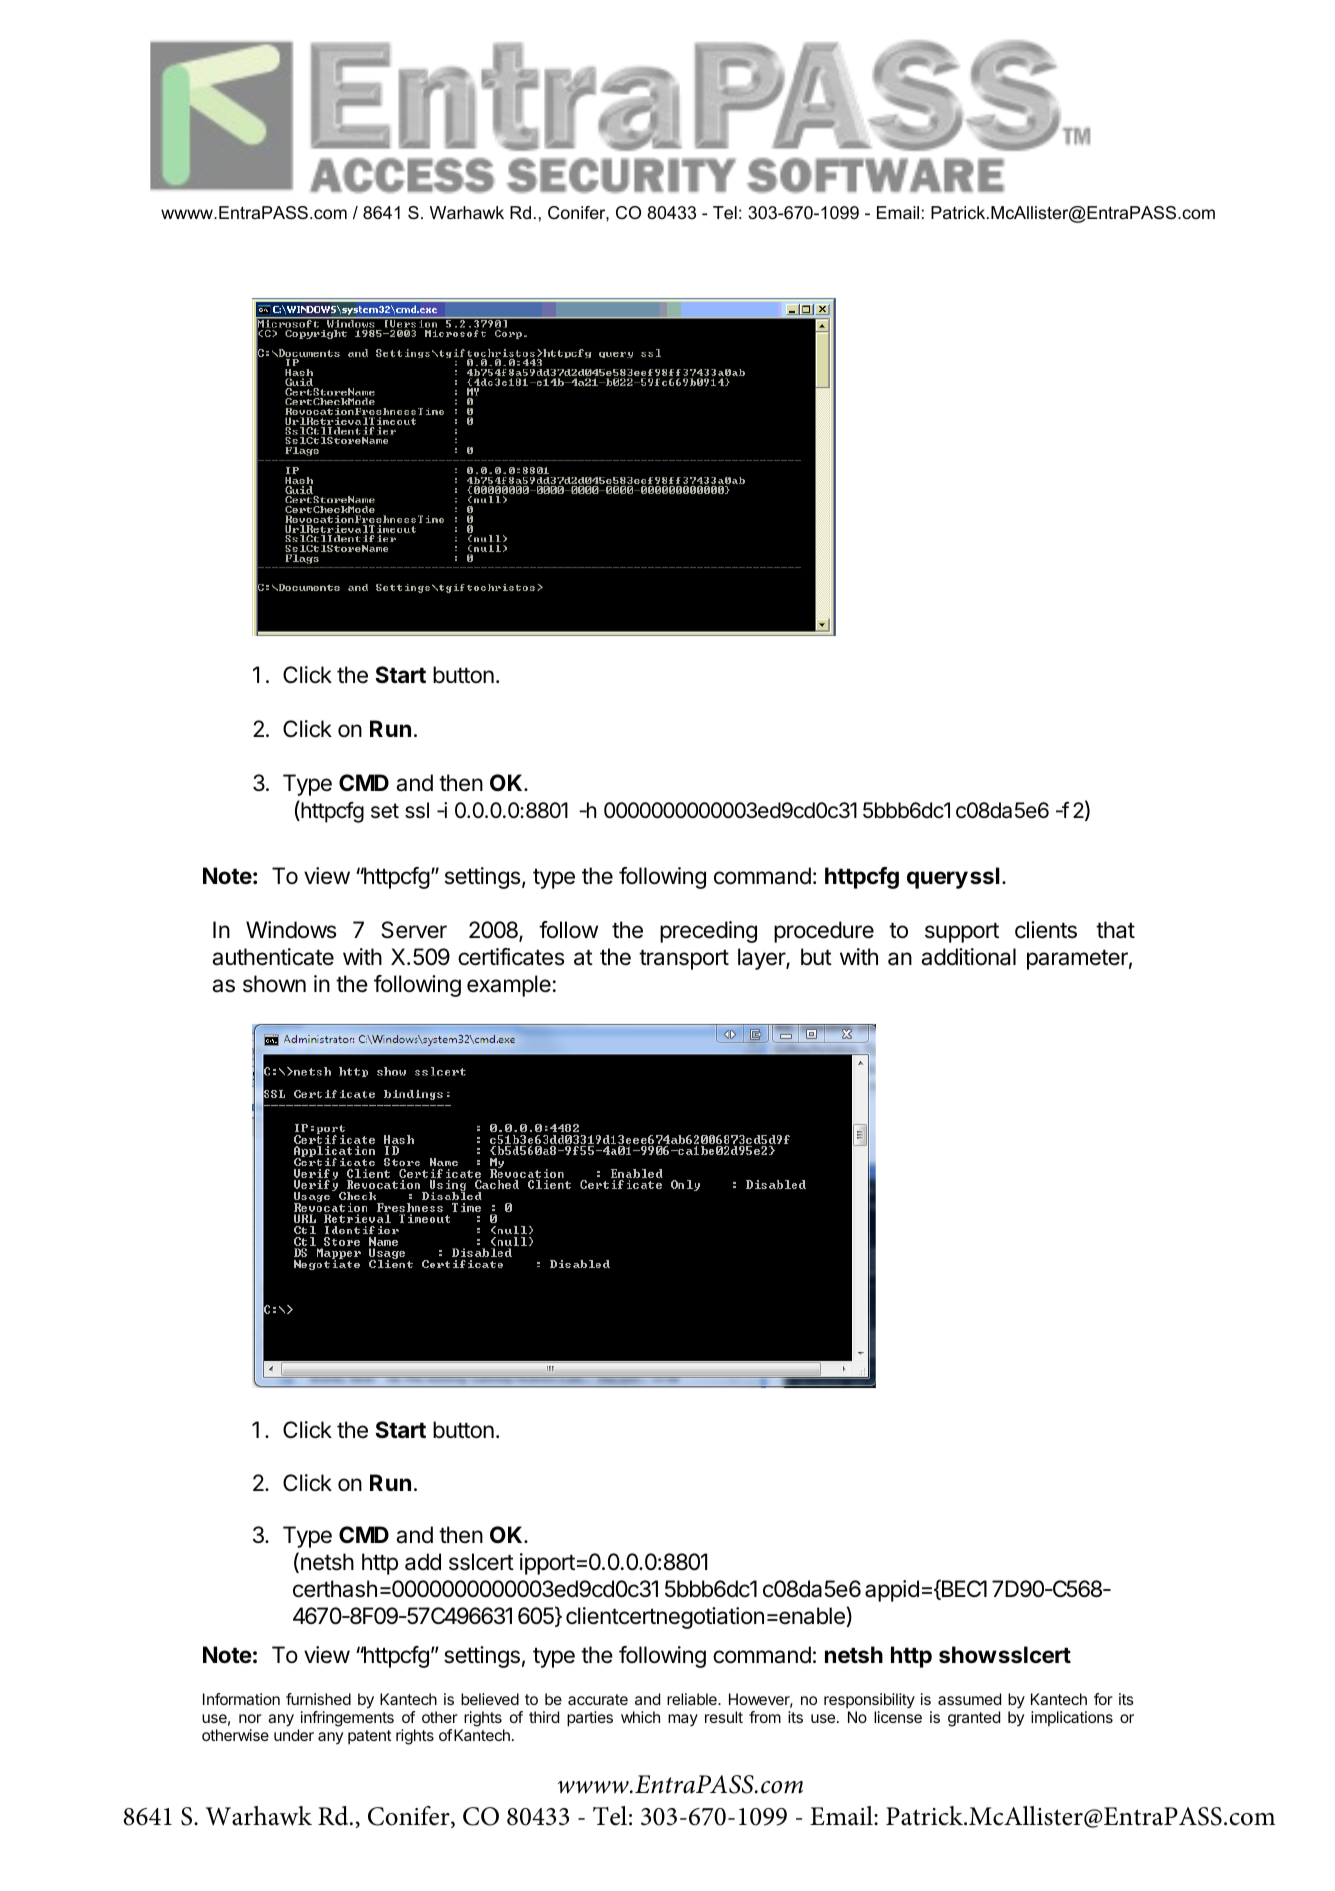  Describe the element at coordinates (684, 959) in the document. I see `transport` at that location.
